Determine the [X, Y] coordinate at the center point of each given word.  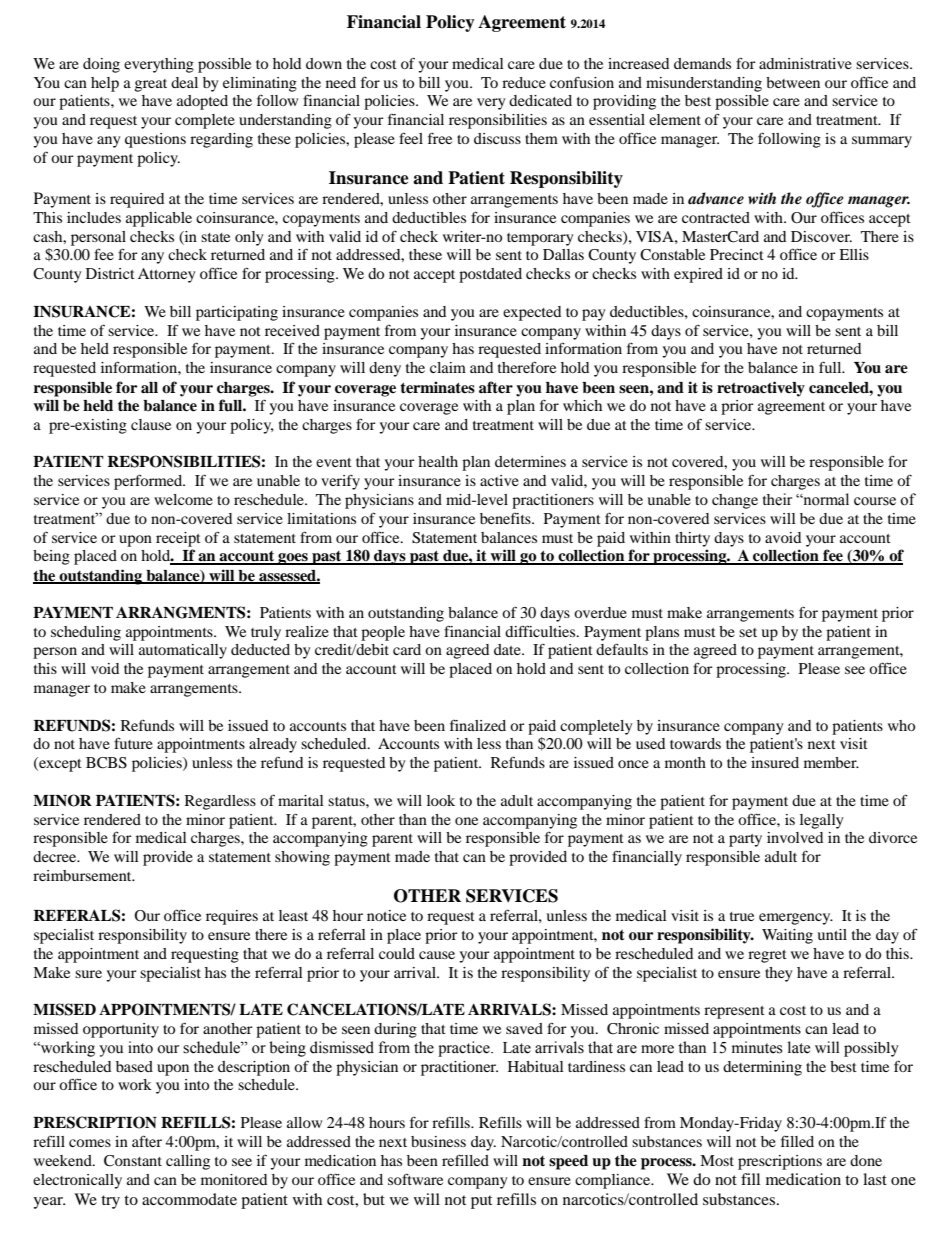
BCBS [106, 763]
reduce [524, 82]
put [481, 1202]
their [777, 499]
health [438, 461]
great [151, 85]
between [793, 82]
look [441, 800]
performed [149, 482]
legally [821, 821]
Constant [133, 1161]
